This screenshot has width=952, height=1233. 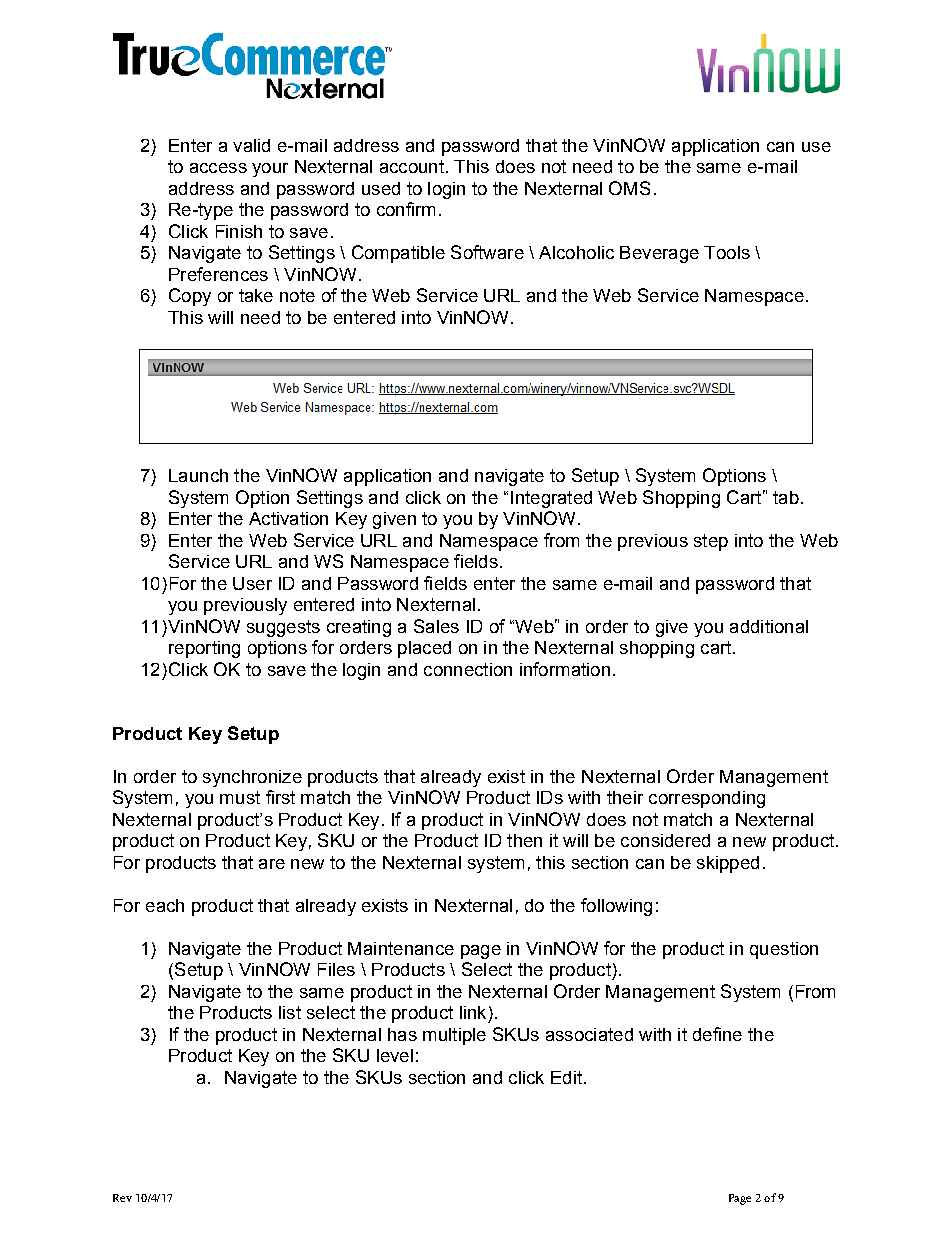 What do you see at coordinates (717, 1034) in the screenshot?
I see `define` at bounding box center [717, 1034].
